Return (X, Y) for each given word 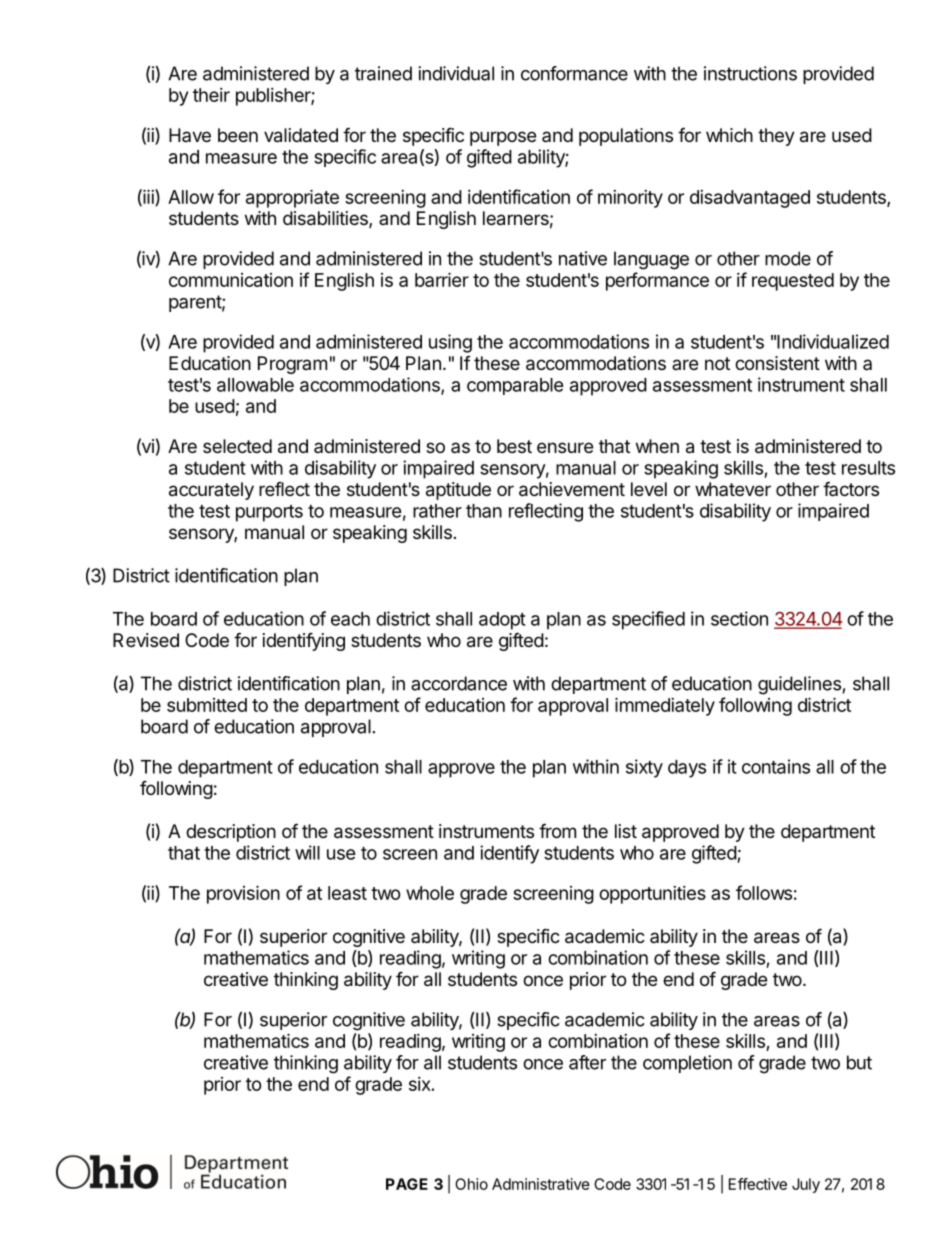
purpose (503, 138)
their (211, 95)
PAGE (407, 1184)
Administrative (541, 1184)
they (776, 137)
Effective (758, 1184)
